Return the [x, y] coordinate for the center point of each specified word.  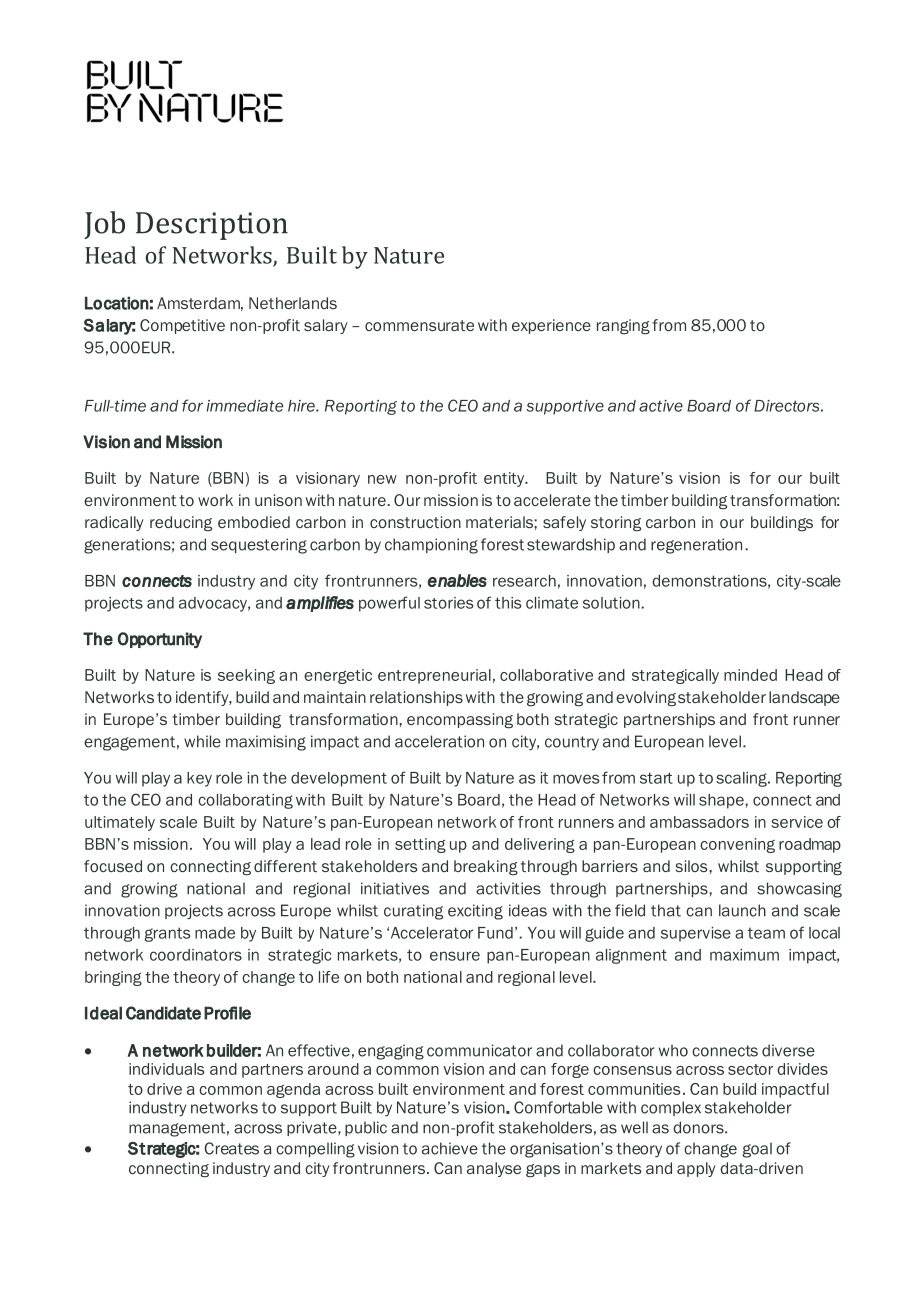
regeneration [696, 546]
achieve [450, 1148]
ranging [623, 327]
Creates [231, 1148]
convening [737, 845]
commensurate [419, 325]
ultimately [120, 823]
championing [431, 546]
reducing [181, 524]
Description [212, 226]
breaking [486, 868]
